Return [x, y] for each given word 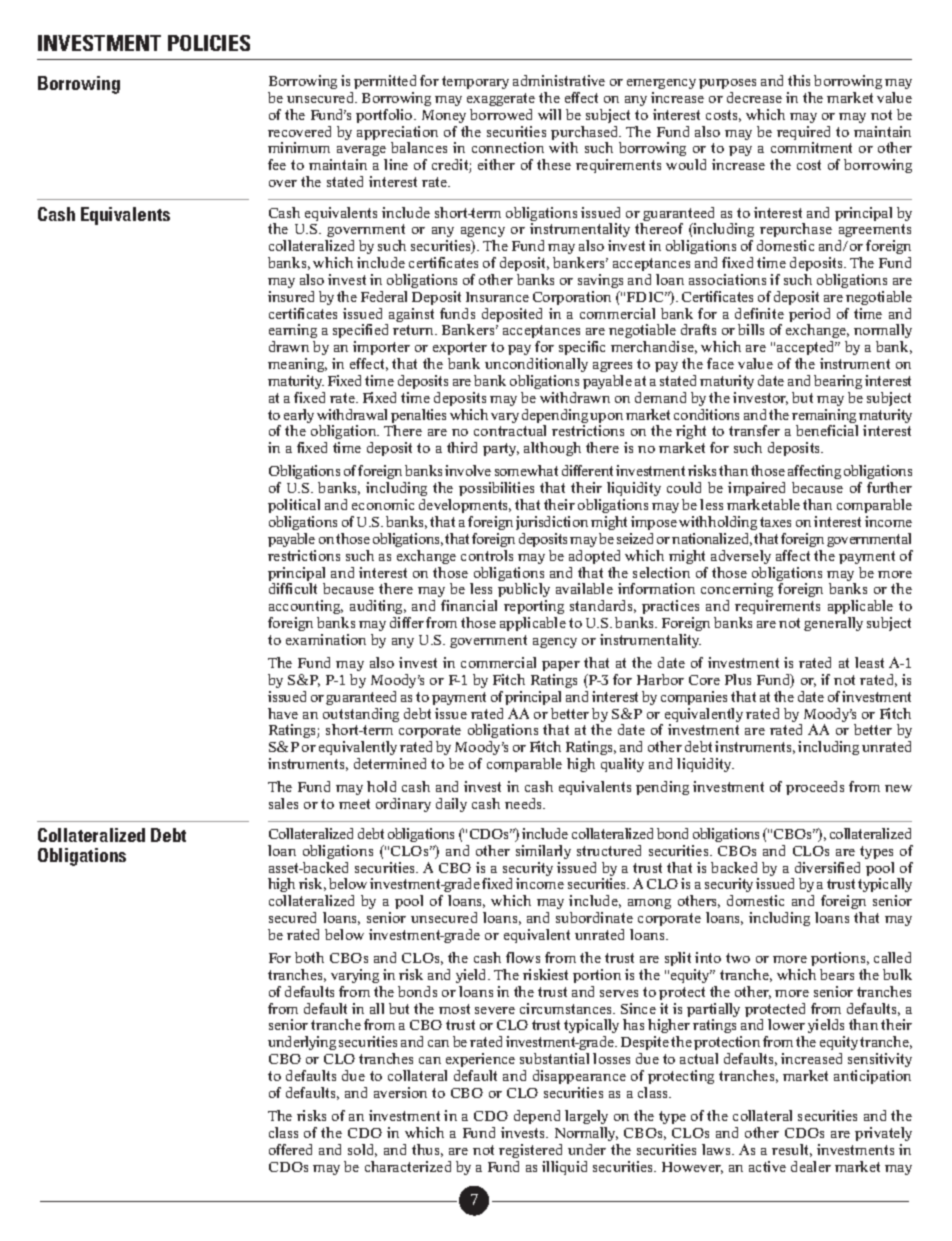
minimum [299, 147]
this [799, 80]
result [792, 1150]
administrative [559, 80]
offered [290, 1149]
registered [530, 1151]
